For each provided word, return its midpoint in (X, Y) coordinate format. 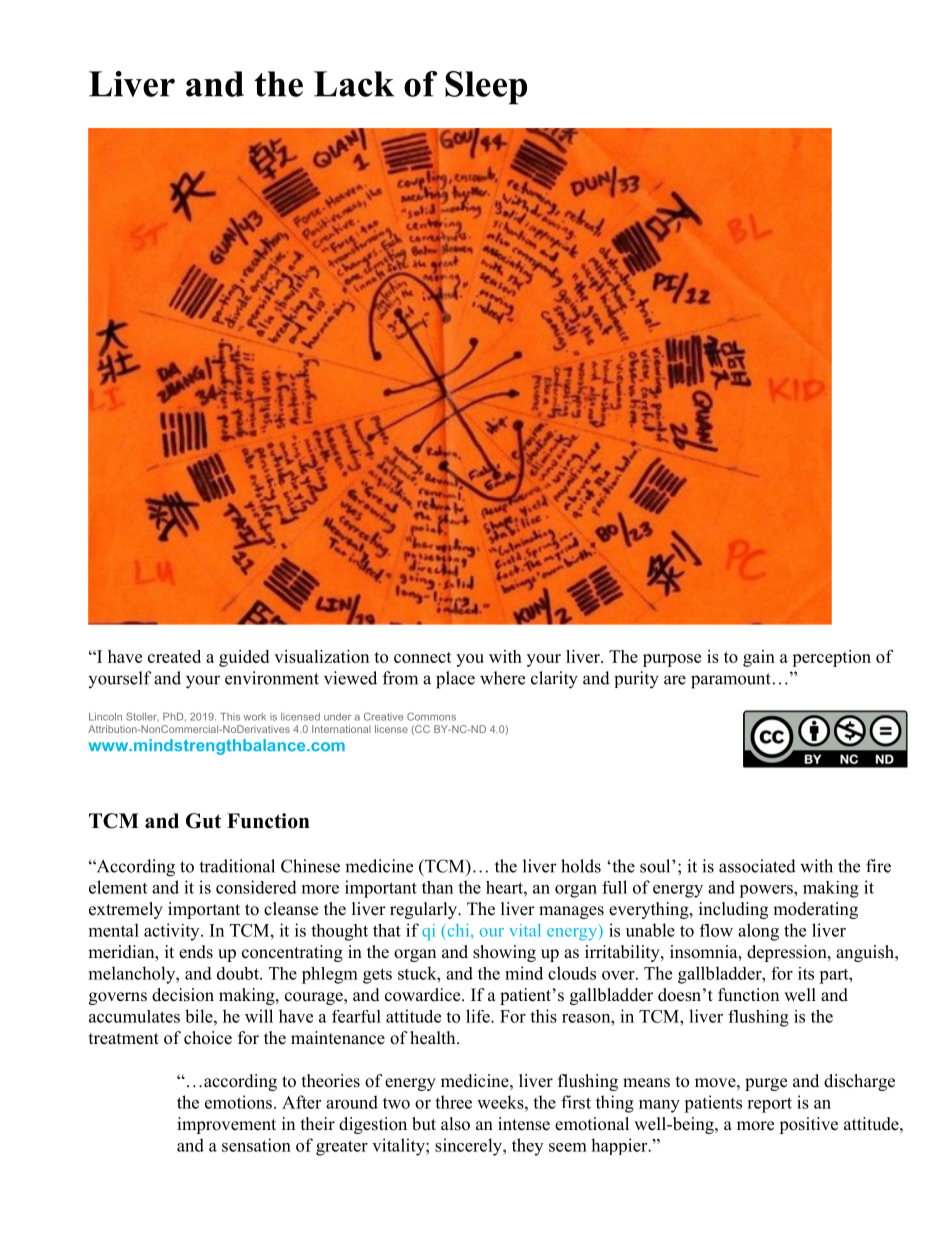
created (174, 656)
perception (831, 658)
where (502, 678)
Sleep (486, 88)
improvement (226, 1125)
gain (759, 658)
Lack (354, 84)
